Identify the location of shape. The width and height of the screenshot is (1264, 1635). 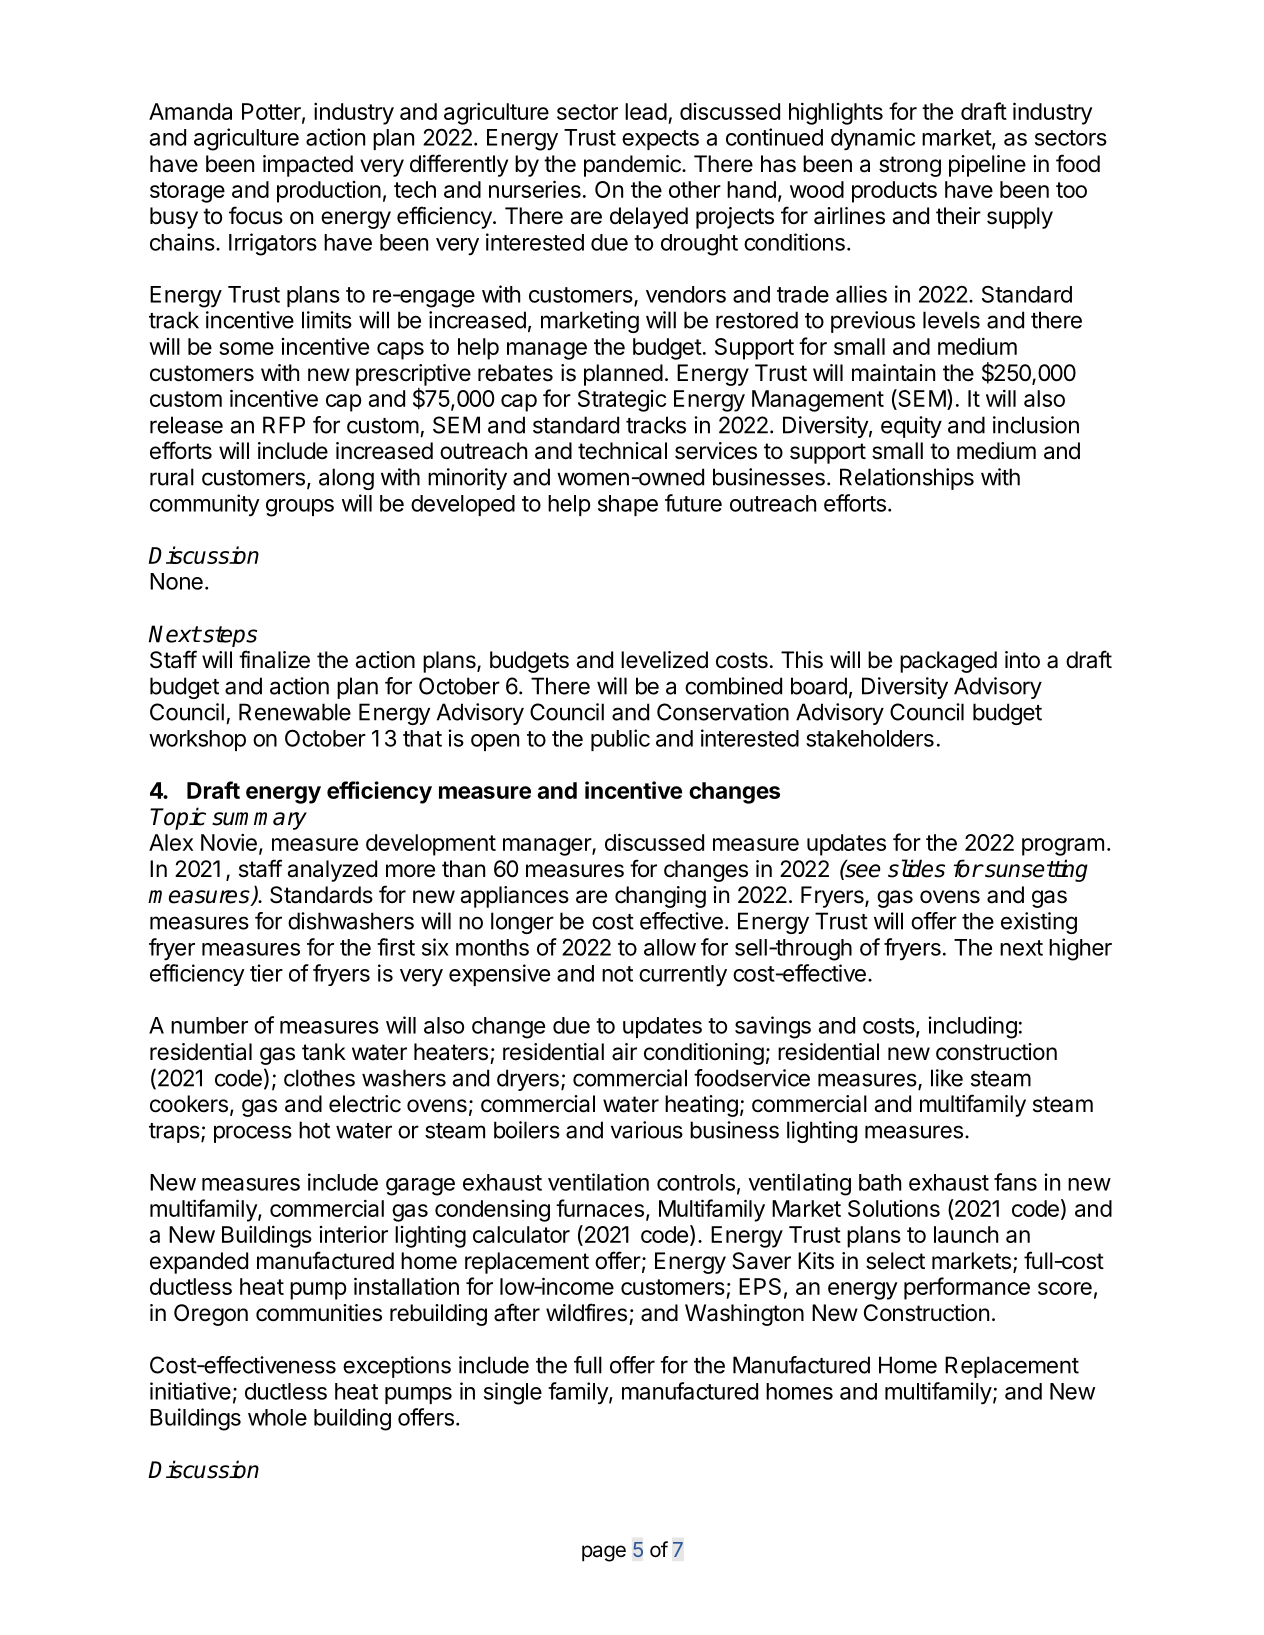
(628, 505).
